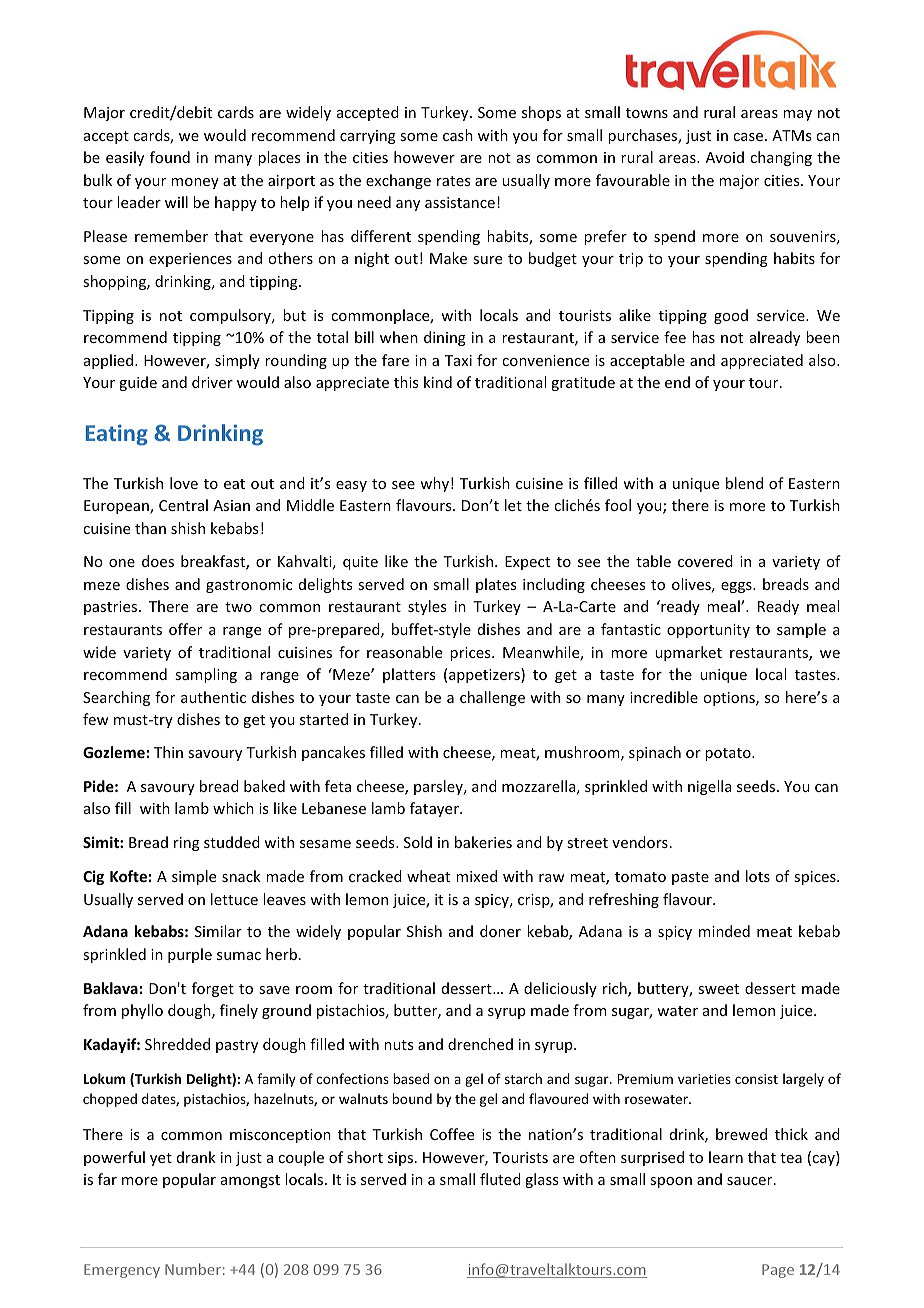 The height and width of the screenshot is (1308, 924). Describe the element at coordinates (170, 157) in the screenshot. I see `found` at that location.
